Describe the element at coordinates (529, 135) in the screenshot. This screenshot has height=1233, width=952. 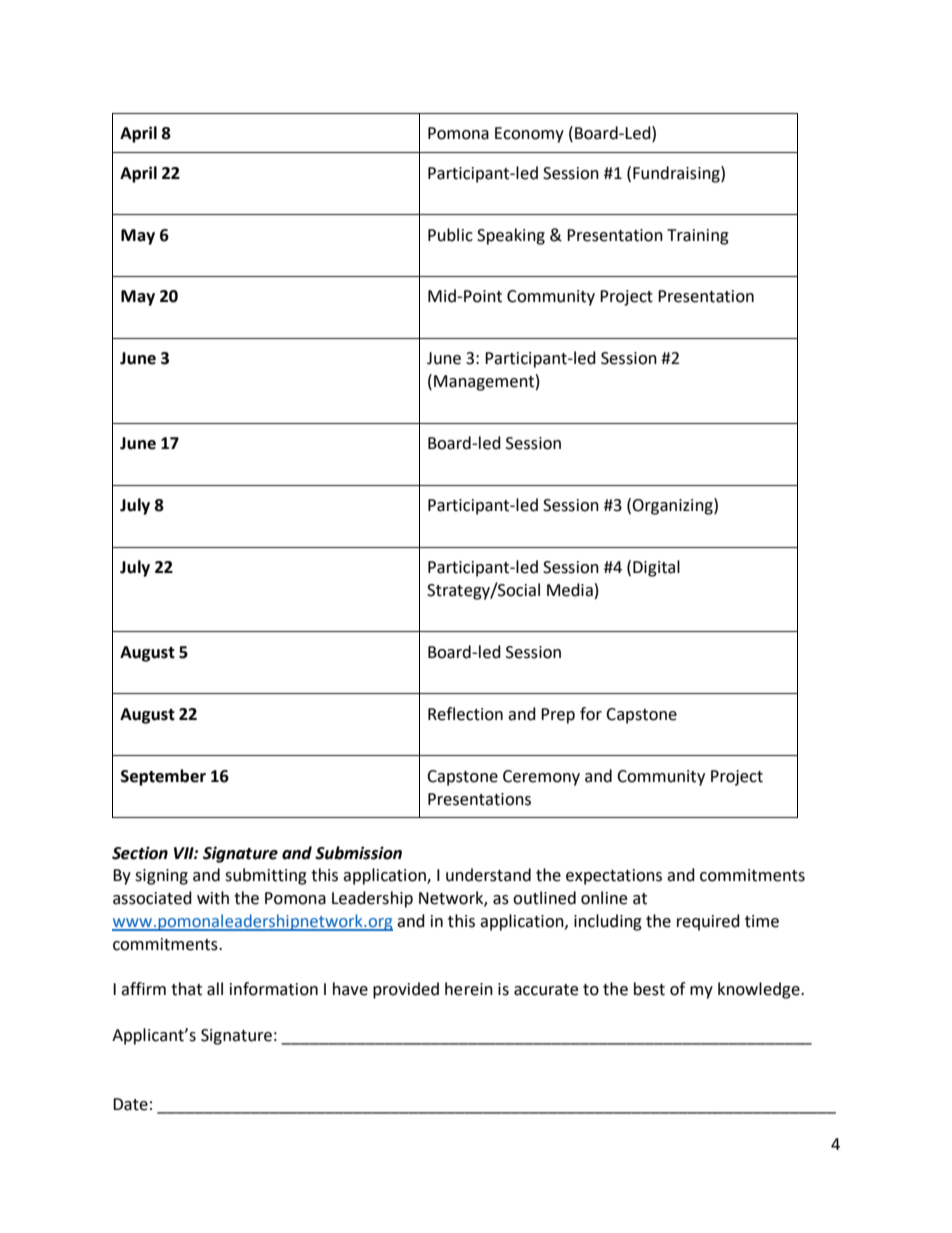
I see `Economy` at that location.
